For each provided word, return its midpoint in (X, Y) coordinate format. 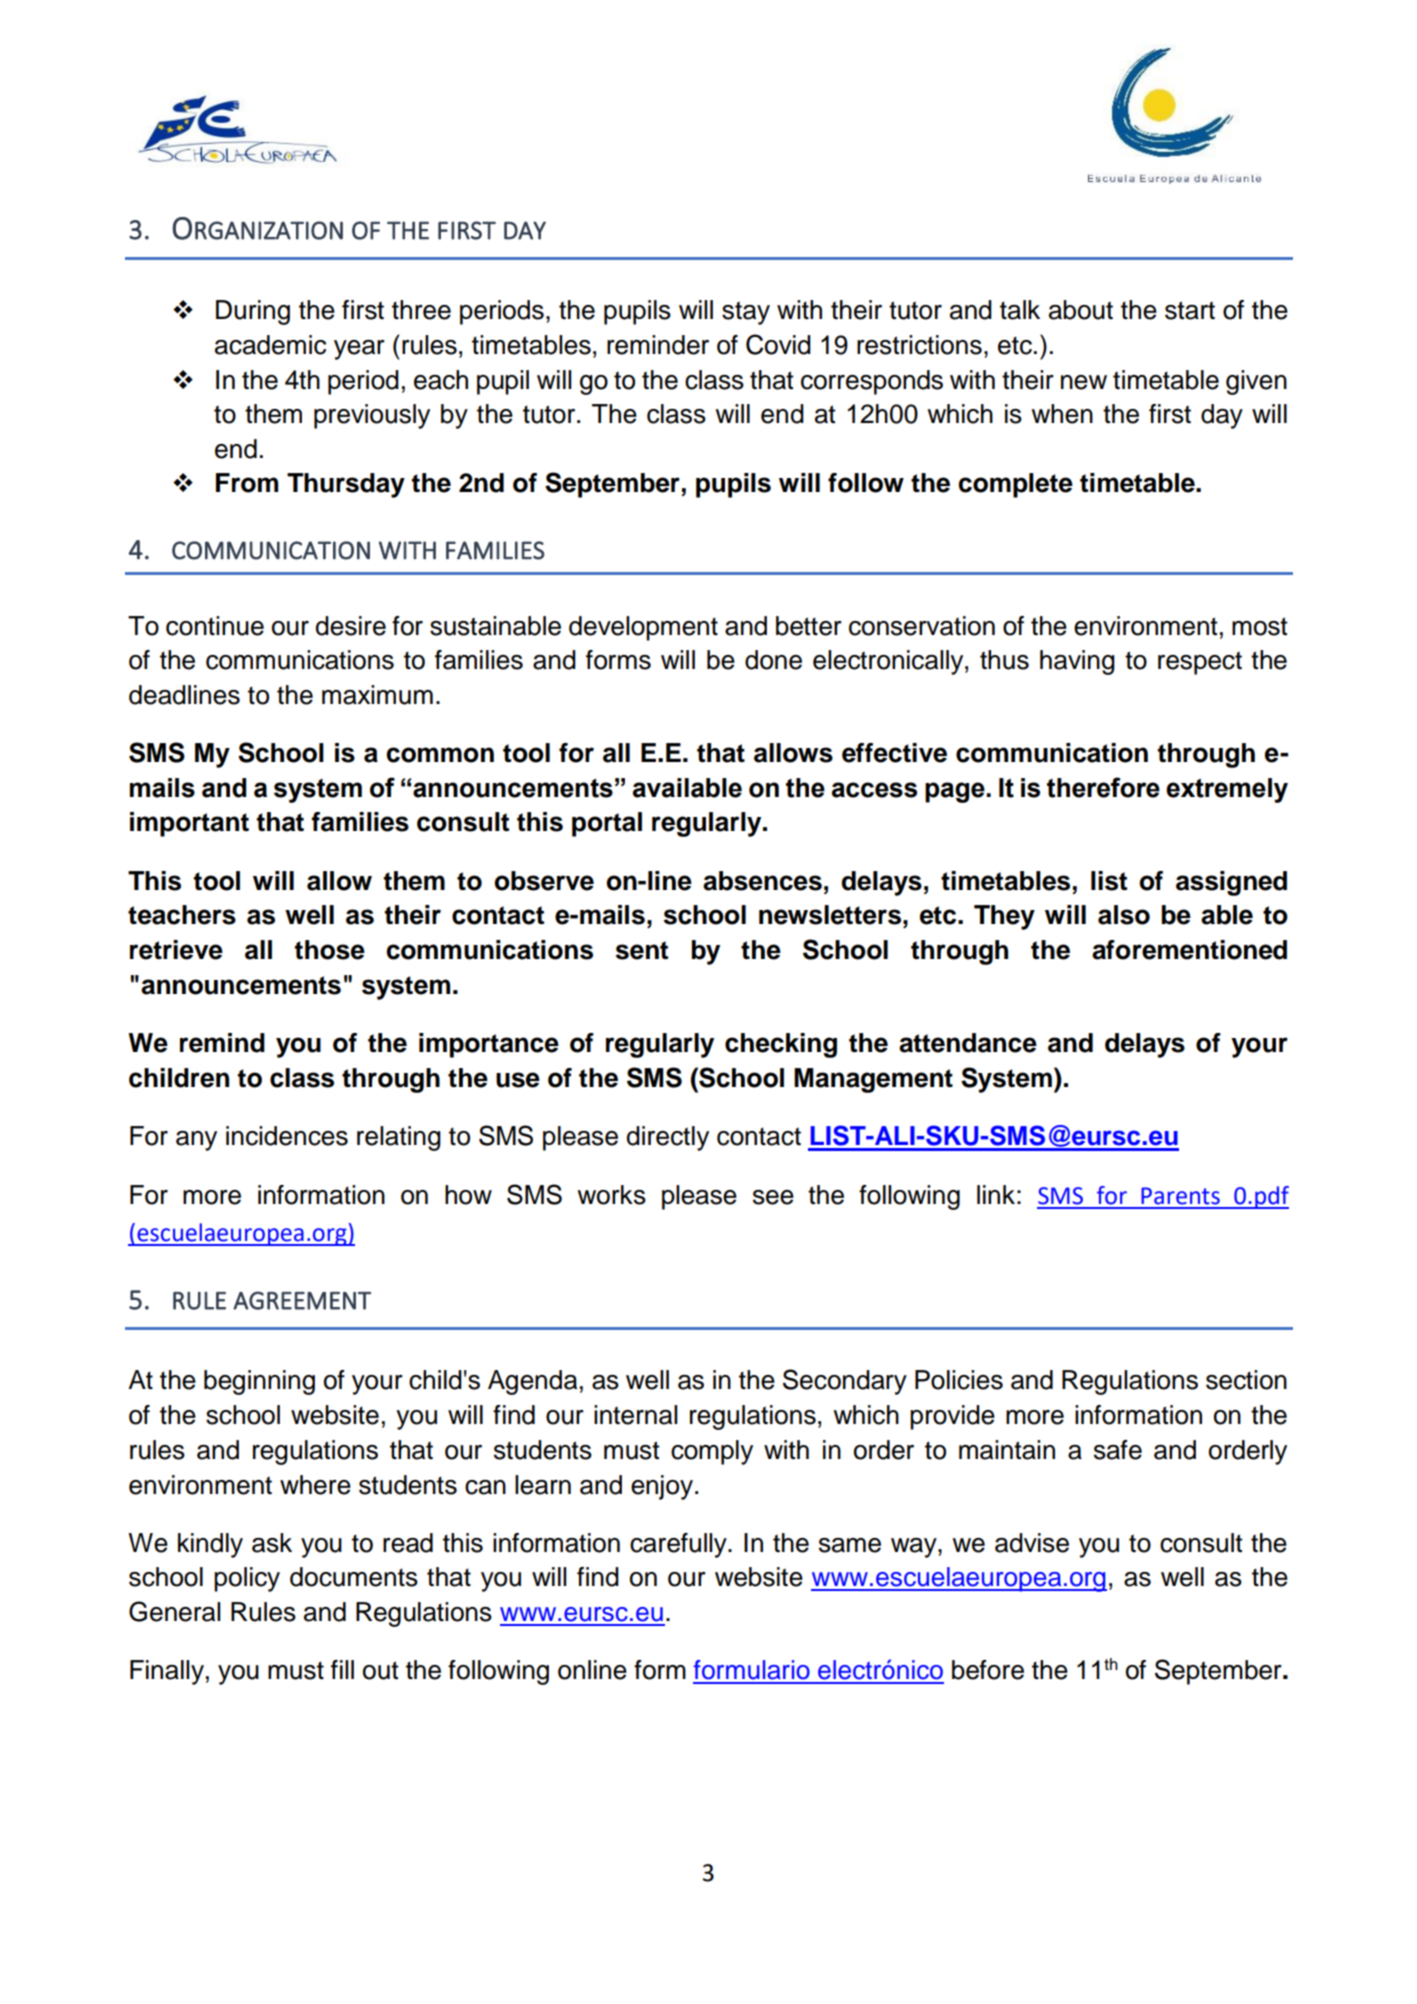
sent (641, 950)
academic (270, 345)
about (1081, 310)
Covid (778, 344)
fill (342, 1669)
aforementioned (1189, 950)
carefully (679, 1545)
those (330, 950)
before (988, 1670)
